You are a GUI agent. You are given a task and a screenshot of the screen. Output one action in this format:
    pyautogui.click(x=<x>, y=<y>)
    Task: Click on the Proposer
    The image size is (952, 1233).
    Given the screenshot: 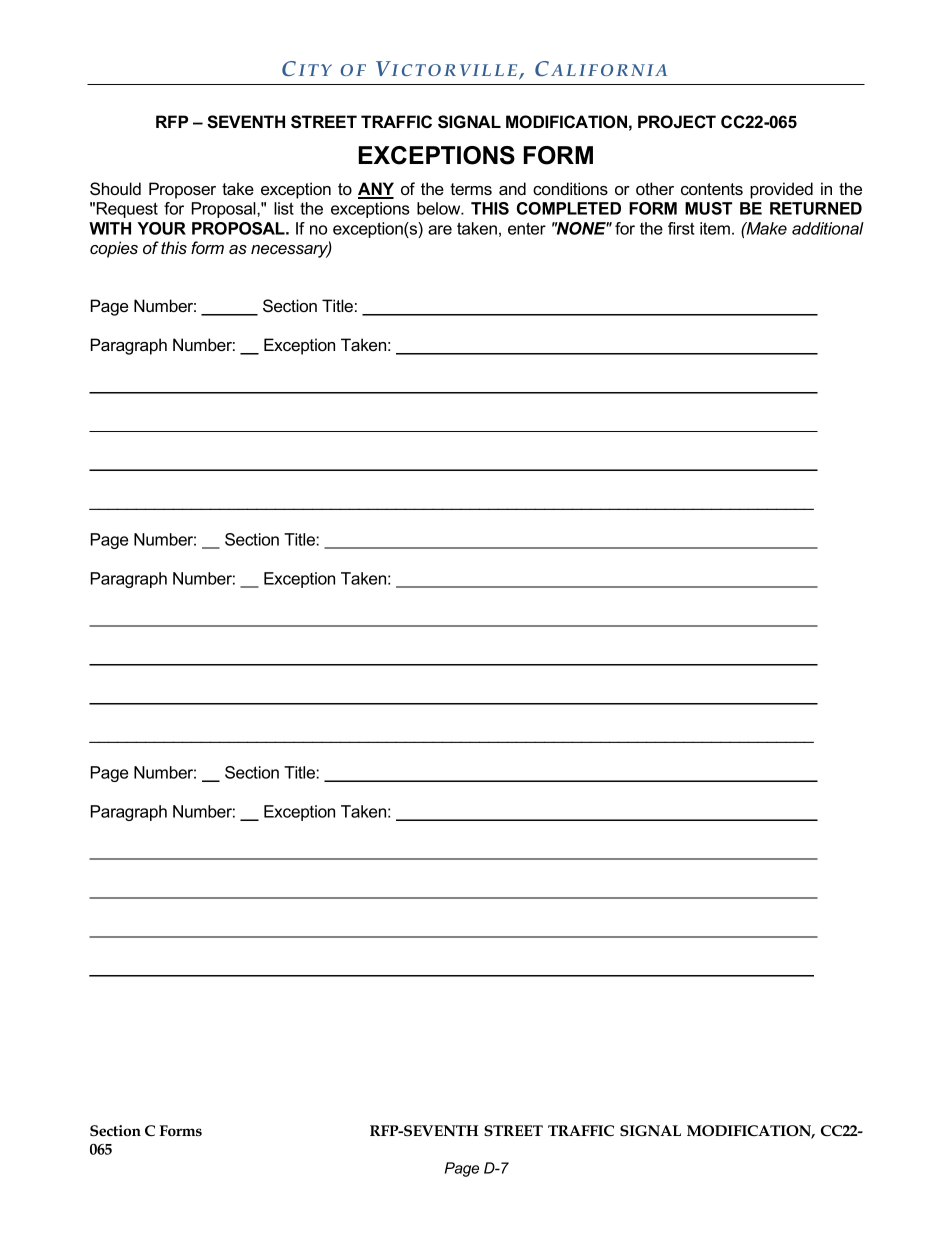 What is the action you would take?
    pyautogui.click(x=182, y=190)
